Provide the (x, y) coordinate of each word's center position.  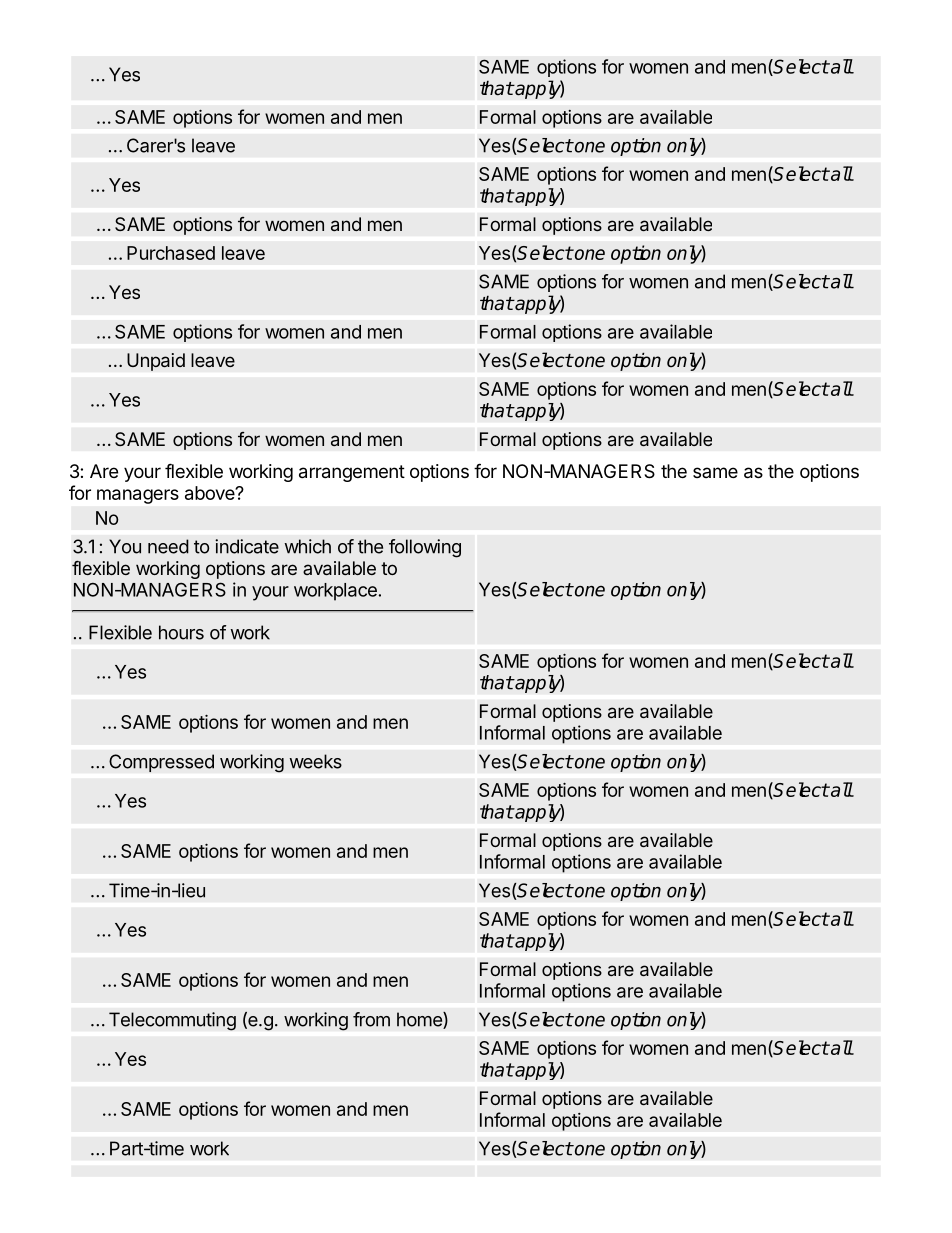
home (420, 1020)
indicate (247, 546)
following (425, 548)
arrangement (352, 473)
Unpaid (156, 362)
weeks (316, 761)
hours (181, 632)
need (168, 546)
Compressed (161, 763)
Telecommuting (172, 1021)
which (308, 546)
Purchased (171, 253)
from (371, 1019)
